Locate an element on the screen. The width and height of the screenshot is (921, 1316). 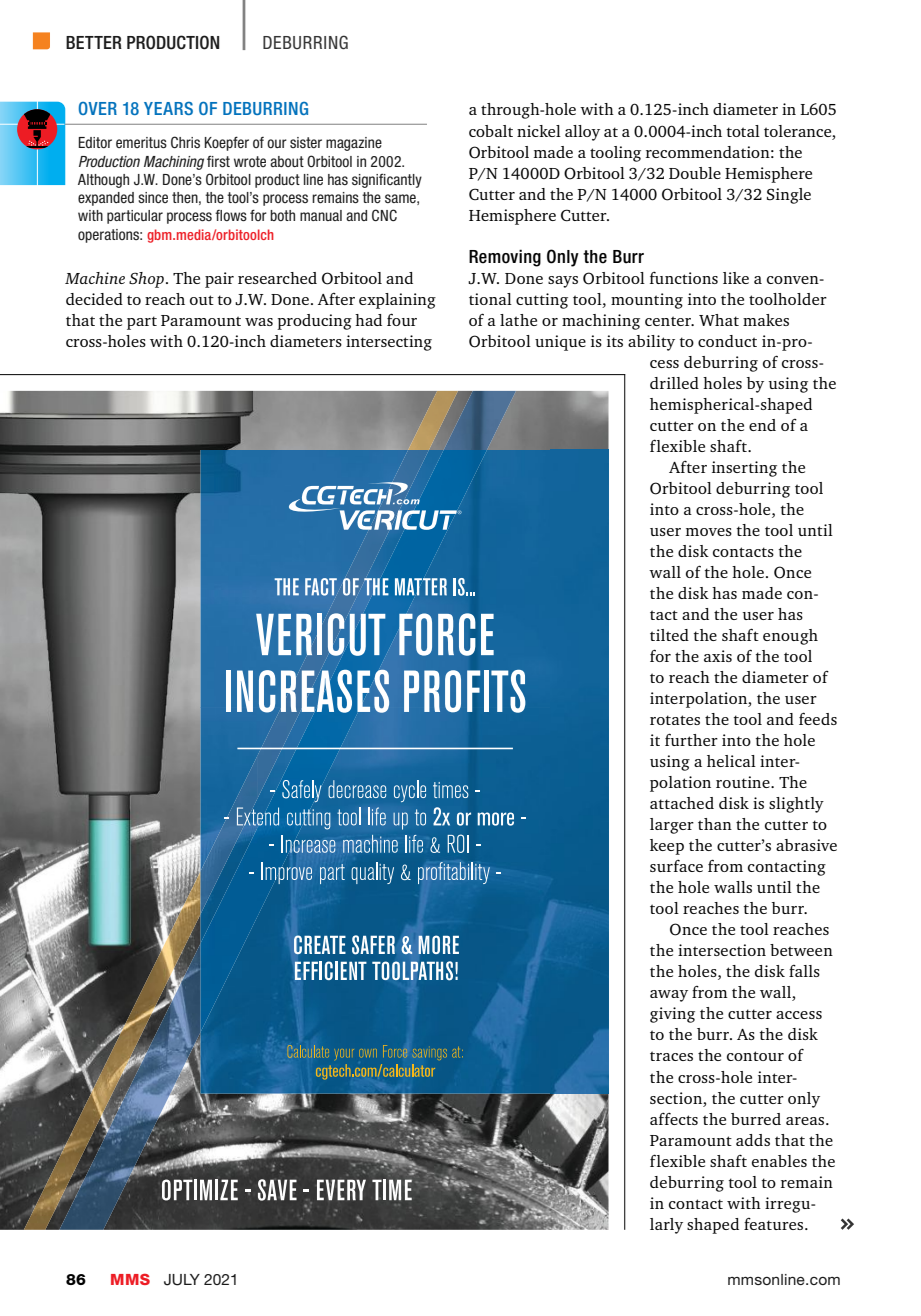
JULY is located at coordinates (182, 1280).
